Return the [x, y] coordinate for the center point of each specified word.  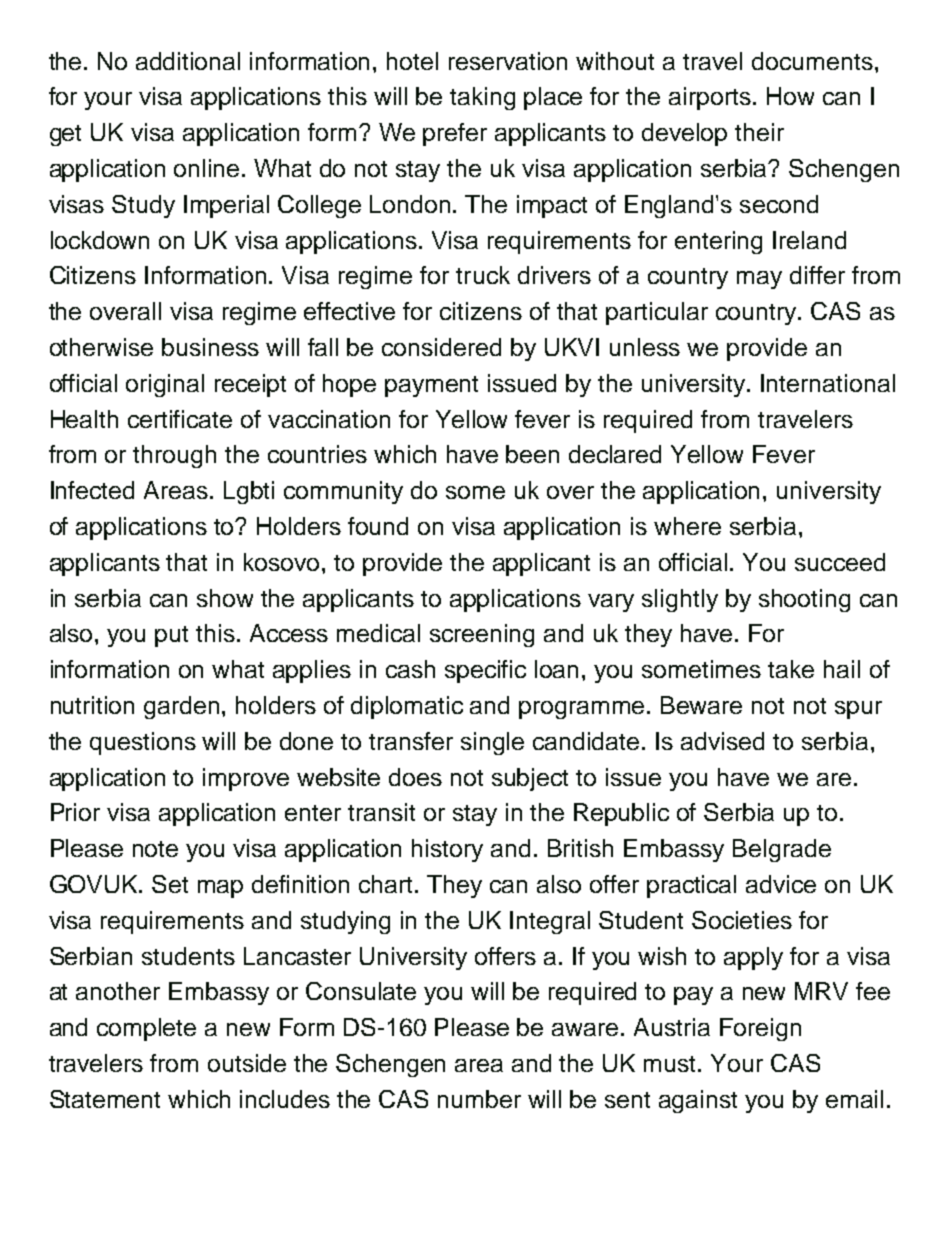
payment [431, 386]
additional [188, 61]
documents [812, 61]
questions [143, 743]
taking [482, 98]
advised [722, 741]
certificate [180, 419]
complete [146, 1029]
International [828, 383]
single [492, 743]
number [479, 1099]
